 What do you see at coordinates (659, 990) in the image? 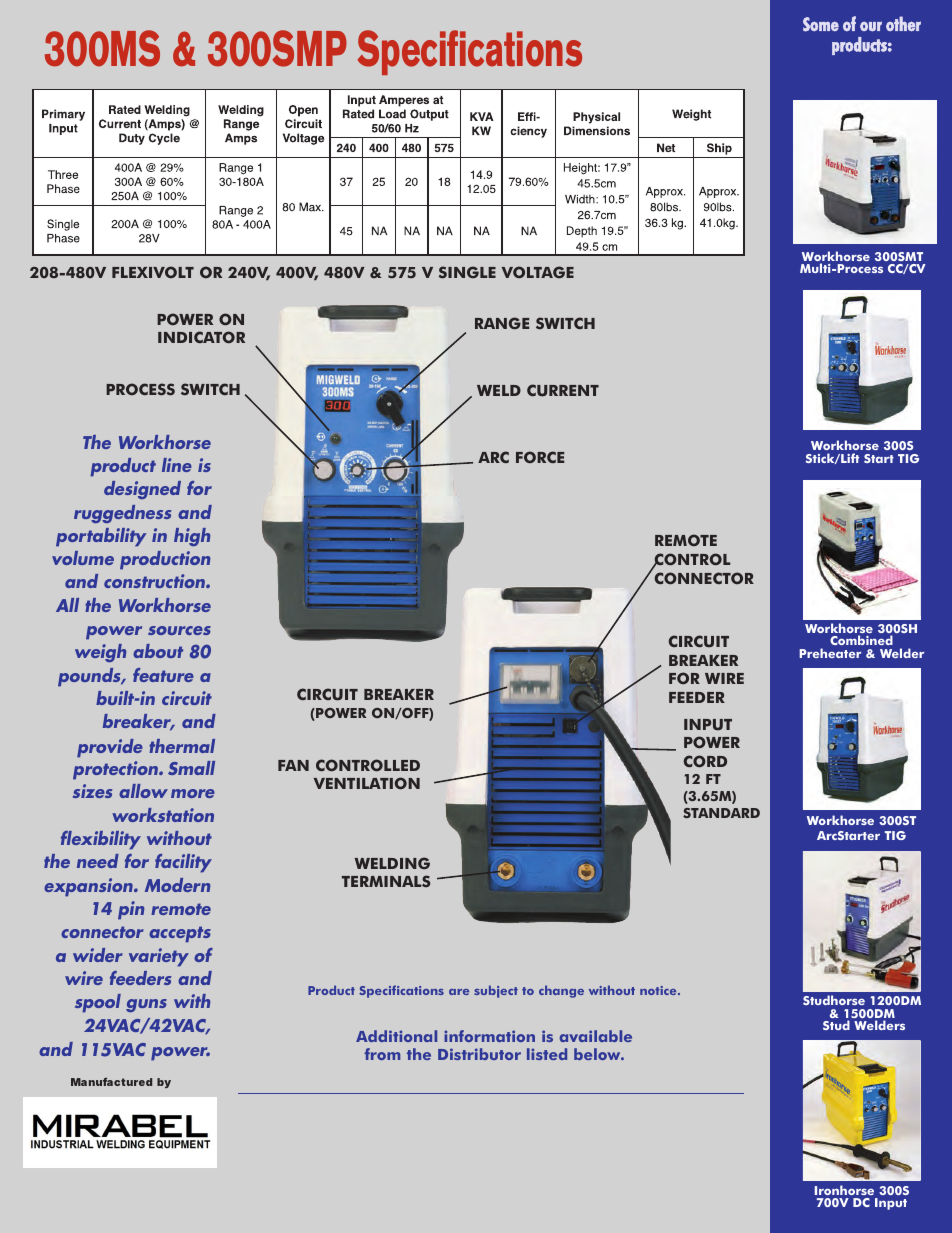
I see `notice` at bounding box center [659, 990].
